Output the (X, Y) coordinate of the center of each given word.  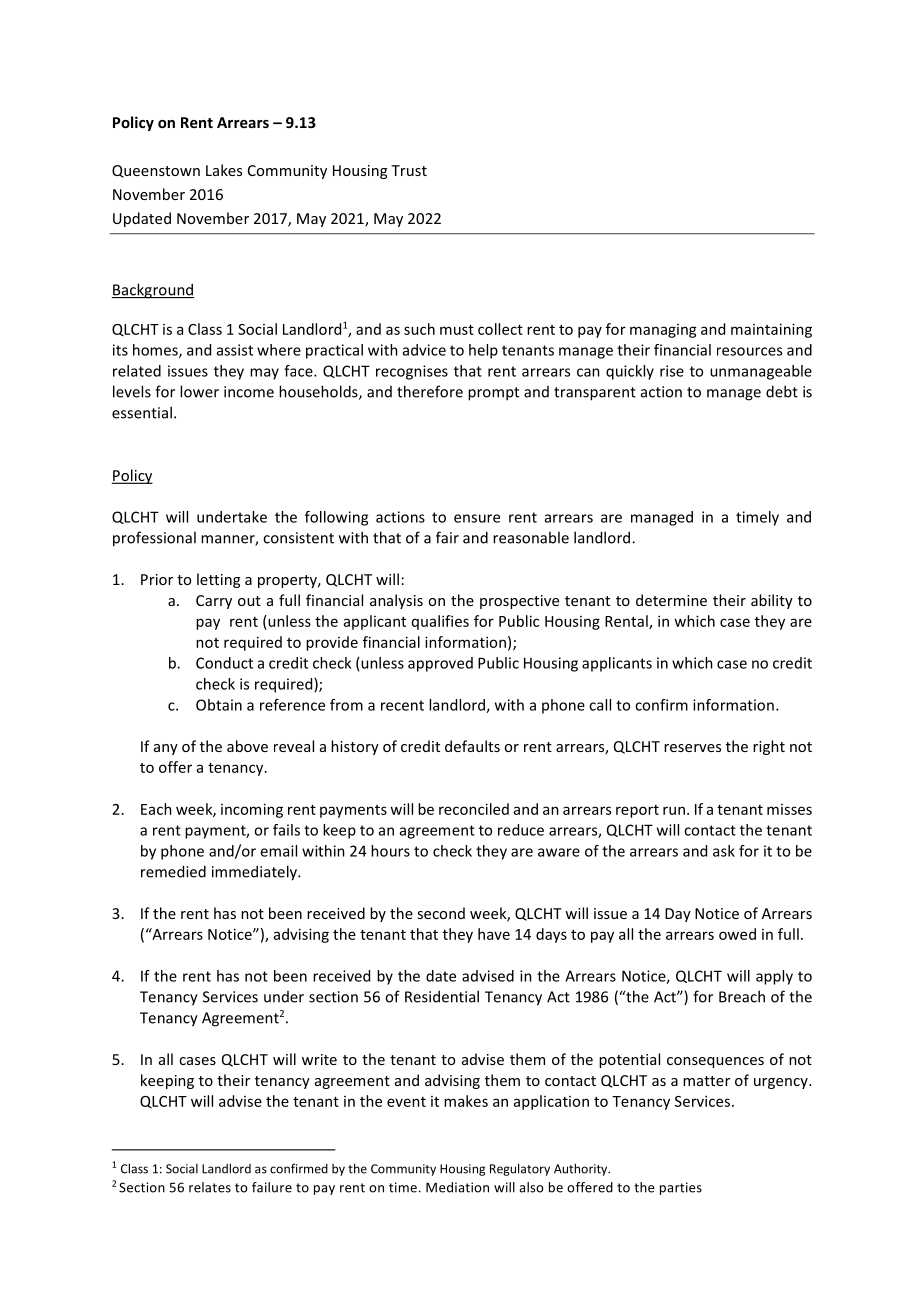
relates (210, 1187)
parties (681, 1188)
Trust (409, 170)
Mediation (457, 1187)
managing (663, 331)
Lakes (224, 170)
